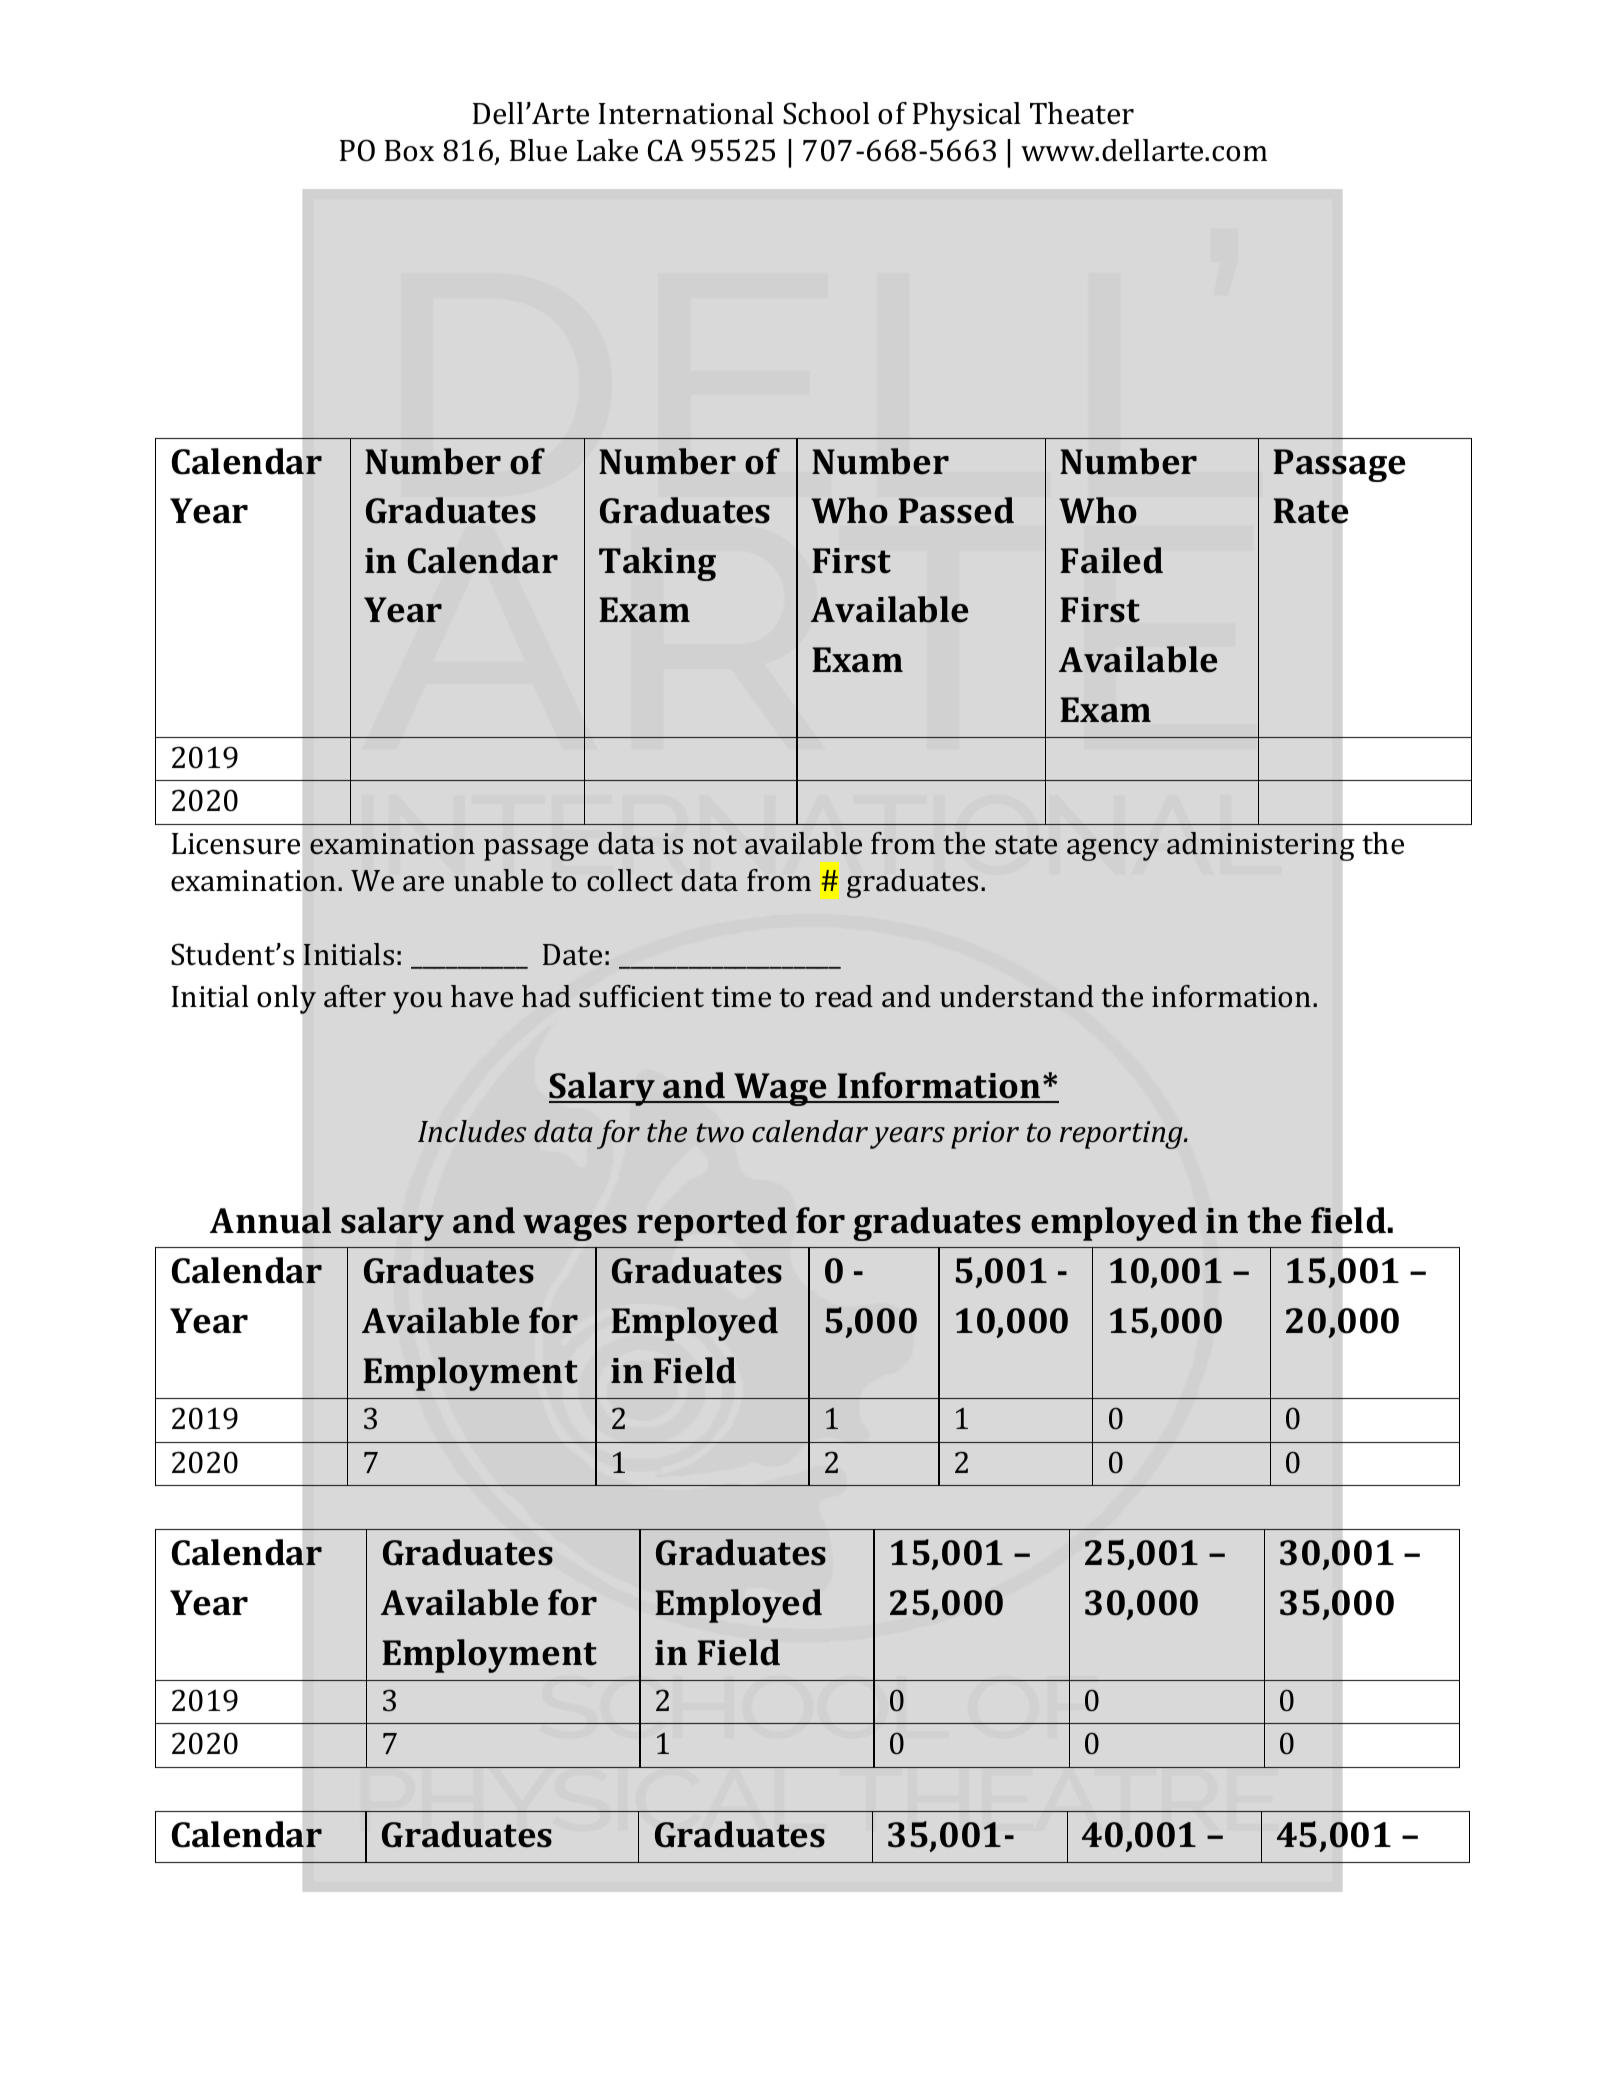 The height and width of the image is (2081, 1608). I want to click on Box, so click(409, 151).
